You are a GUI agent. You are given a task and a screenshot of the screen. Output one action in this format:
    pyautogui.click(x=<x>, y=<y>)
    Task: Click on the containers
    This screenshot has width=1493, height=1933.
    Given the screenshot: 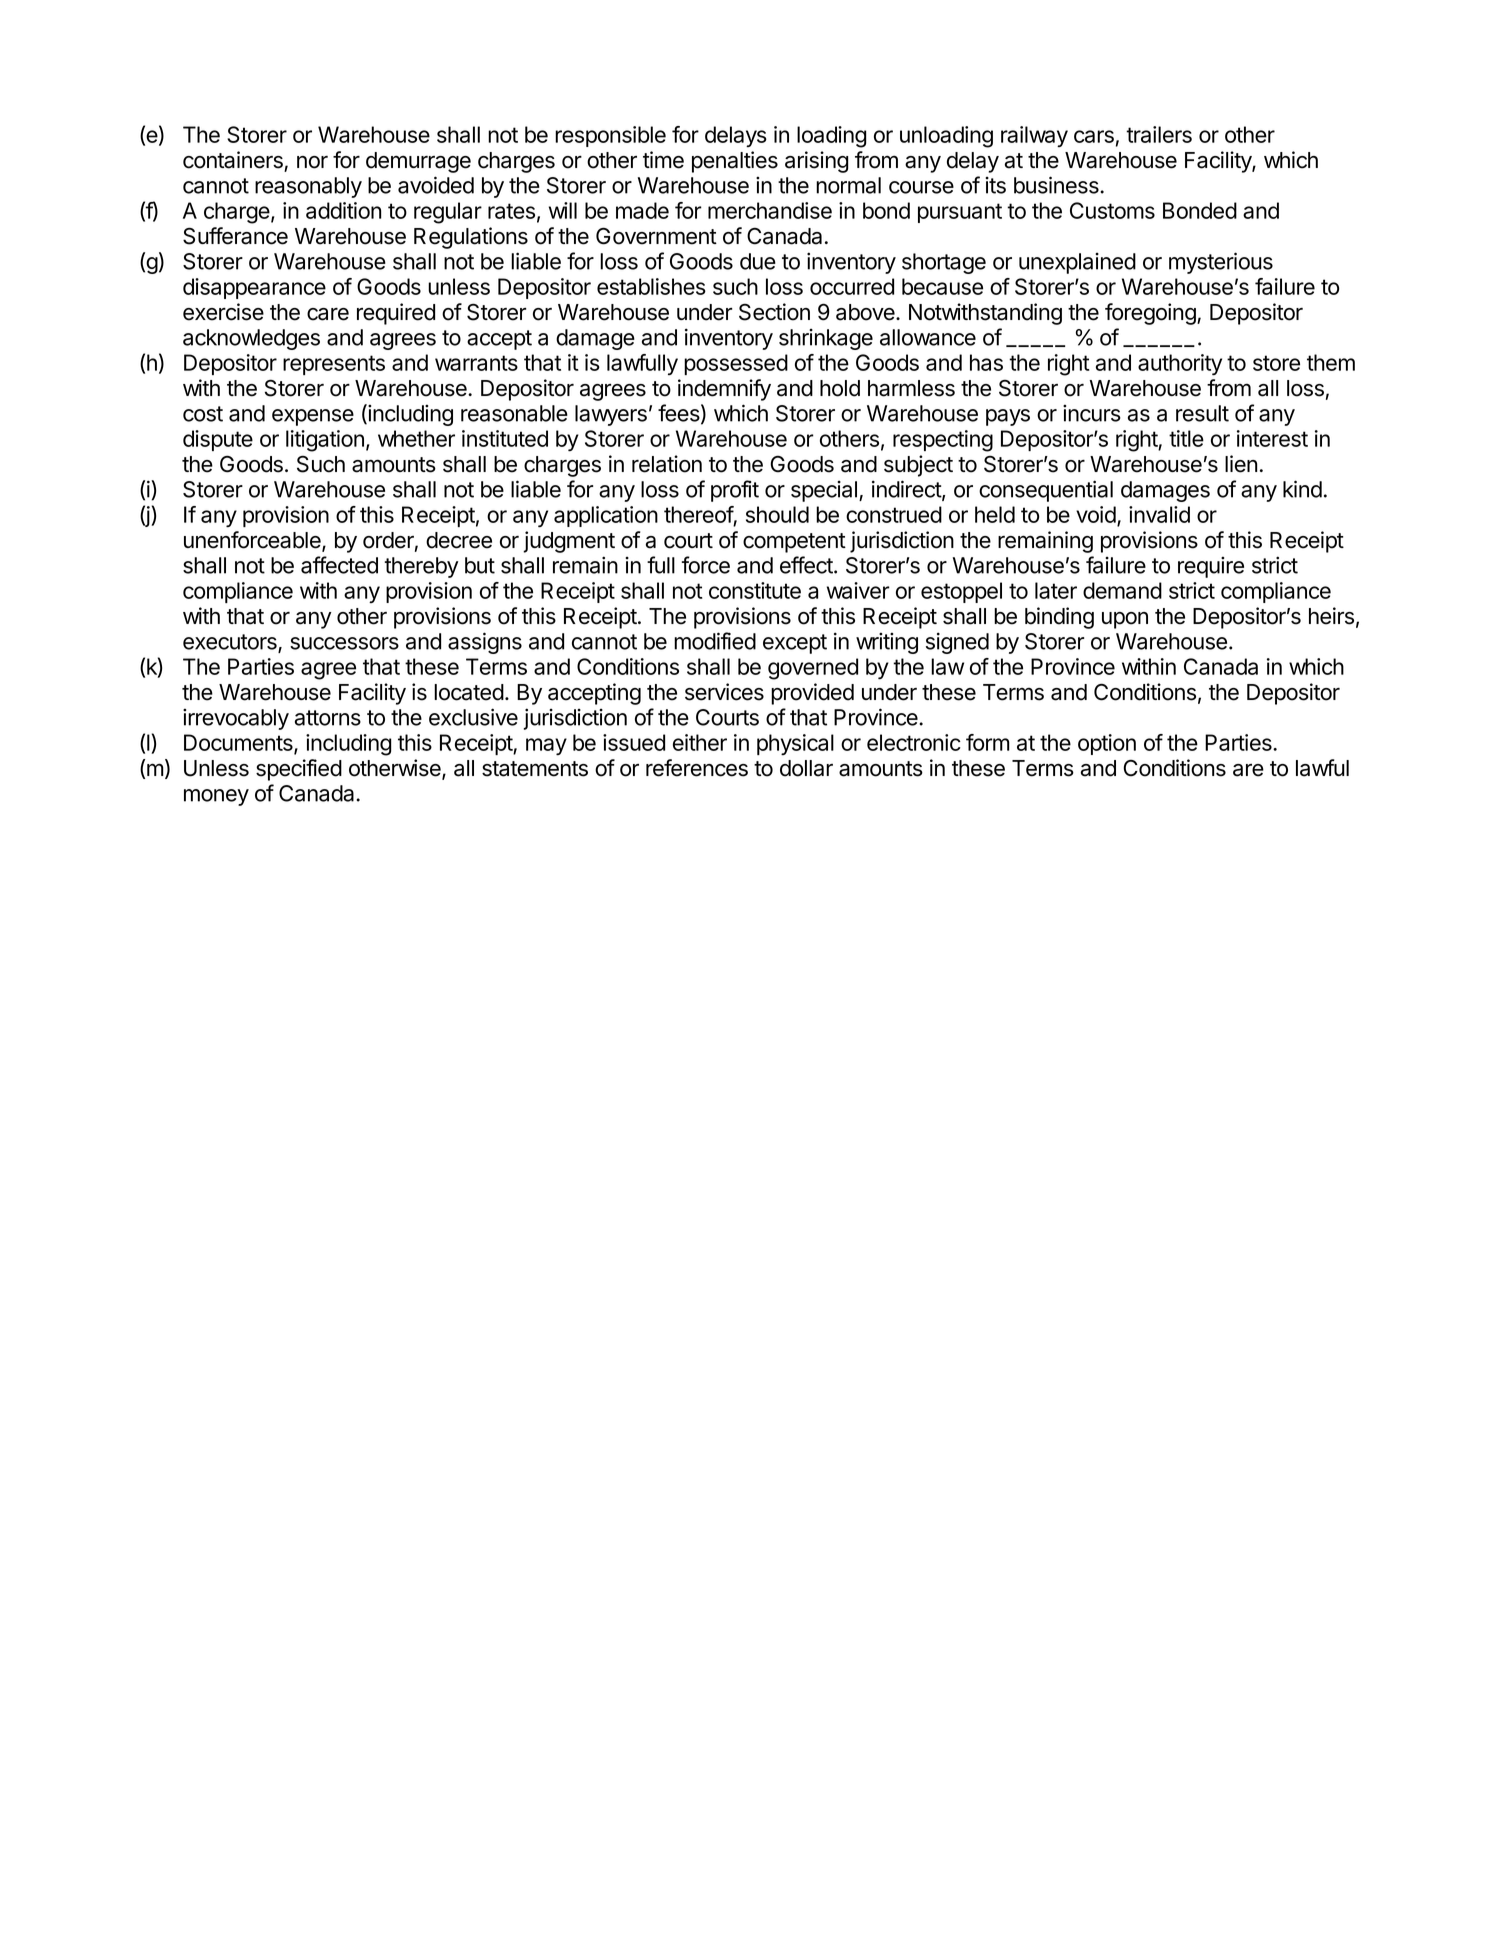 What is the action you would take?
    pyautogui.click(x=234, y=161)
